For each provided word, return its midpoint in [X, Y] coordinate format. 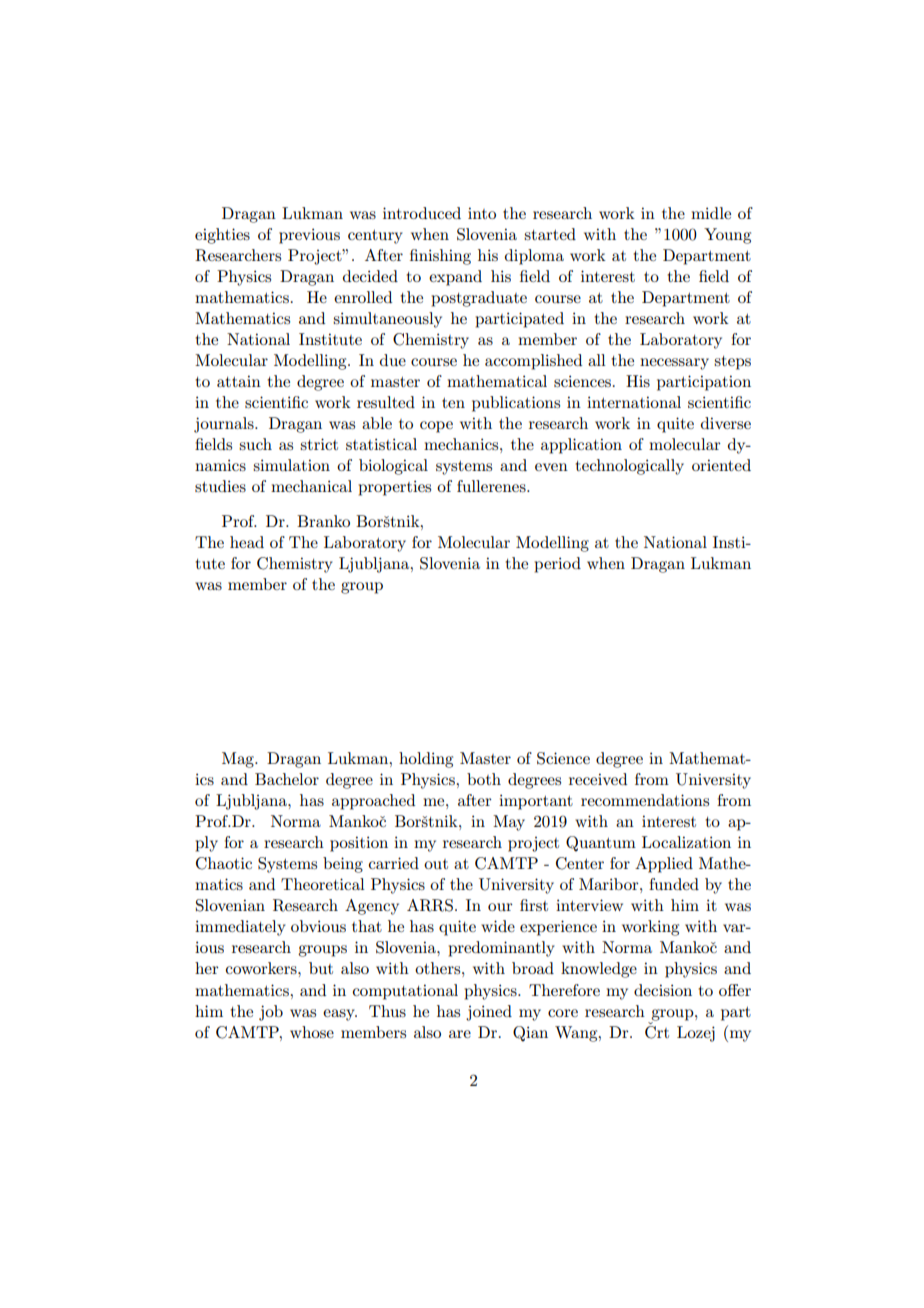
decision [663, 990]
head [247, 542]
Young [727, 236]
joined [489, 1013]
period [557, 565]
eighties [222, 236]
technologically [630, 467]
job [271, 1013]
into [482, 213]
